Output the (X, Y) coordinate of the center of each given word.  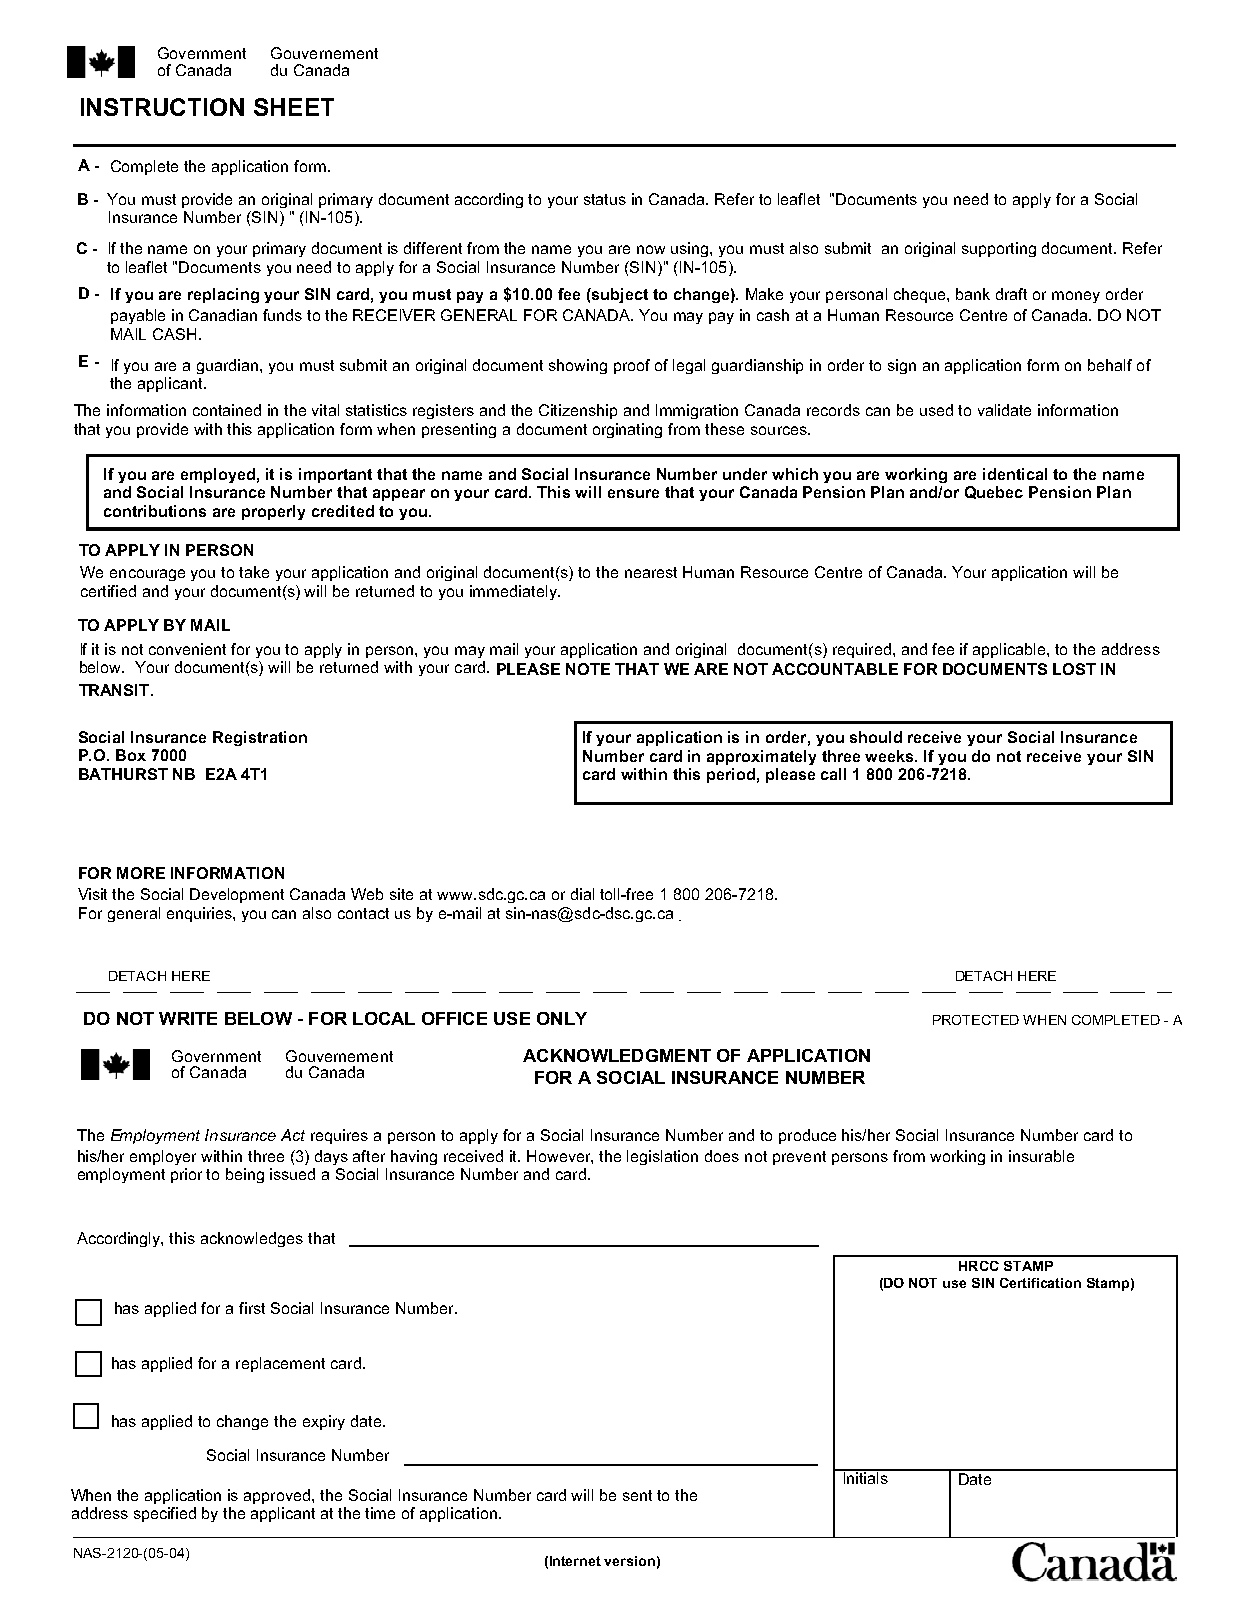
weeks (891, 756)
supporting (999, 249)
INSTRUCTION (162, 107)
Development (237, 895)
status (605, 199)
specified (165, 1514)
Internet (575, 1561)
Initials (866, 1477)
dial (582, 894)
